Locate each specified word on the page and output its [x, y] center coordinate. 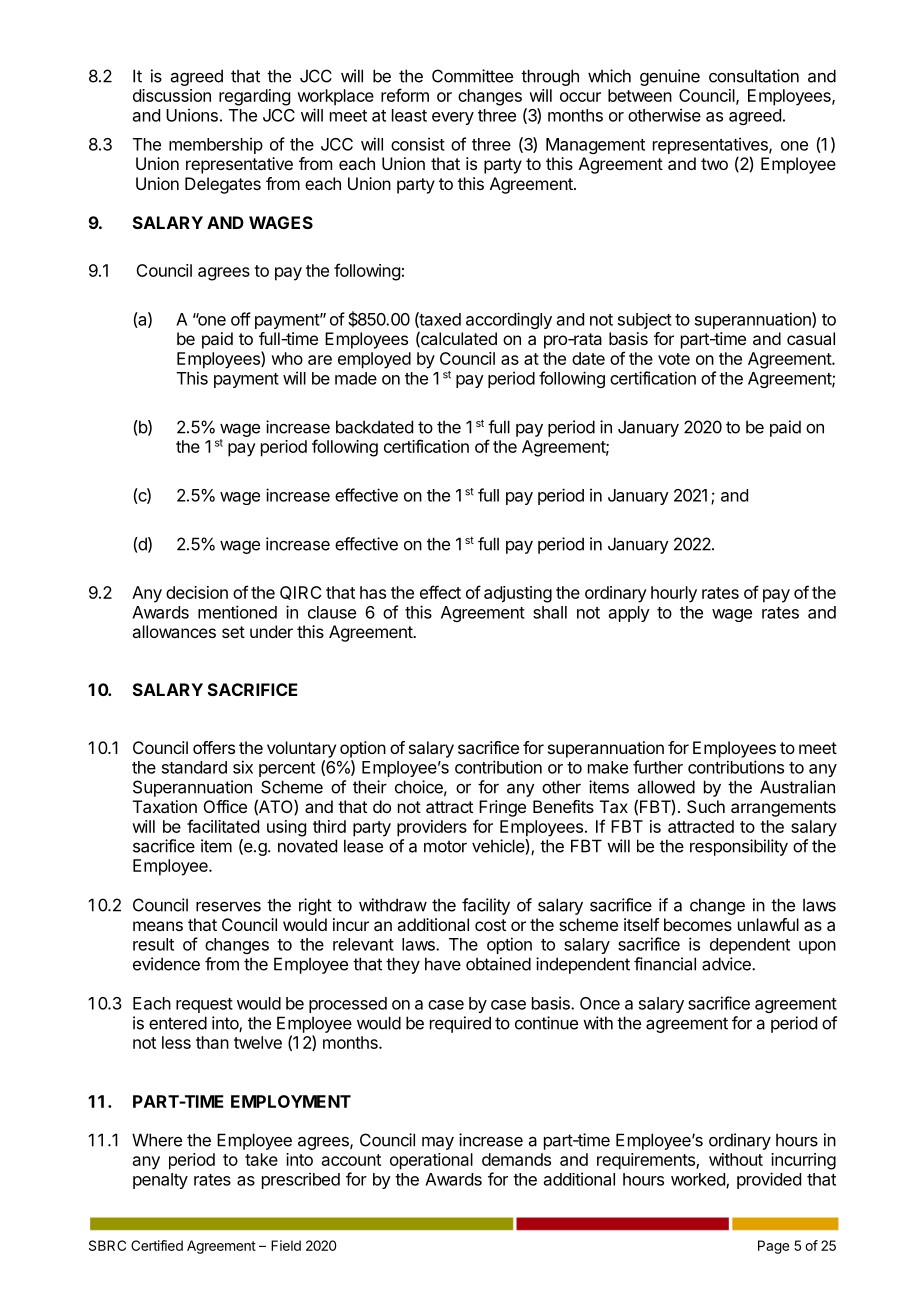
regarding [254, 97]
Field [286, 1245]
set [233, 632]
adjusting [518, 594]
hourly [674, 594]
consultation [754, 76]
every [453, 118]
